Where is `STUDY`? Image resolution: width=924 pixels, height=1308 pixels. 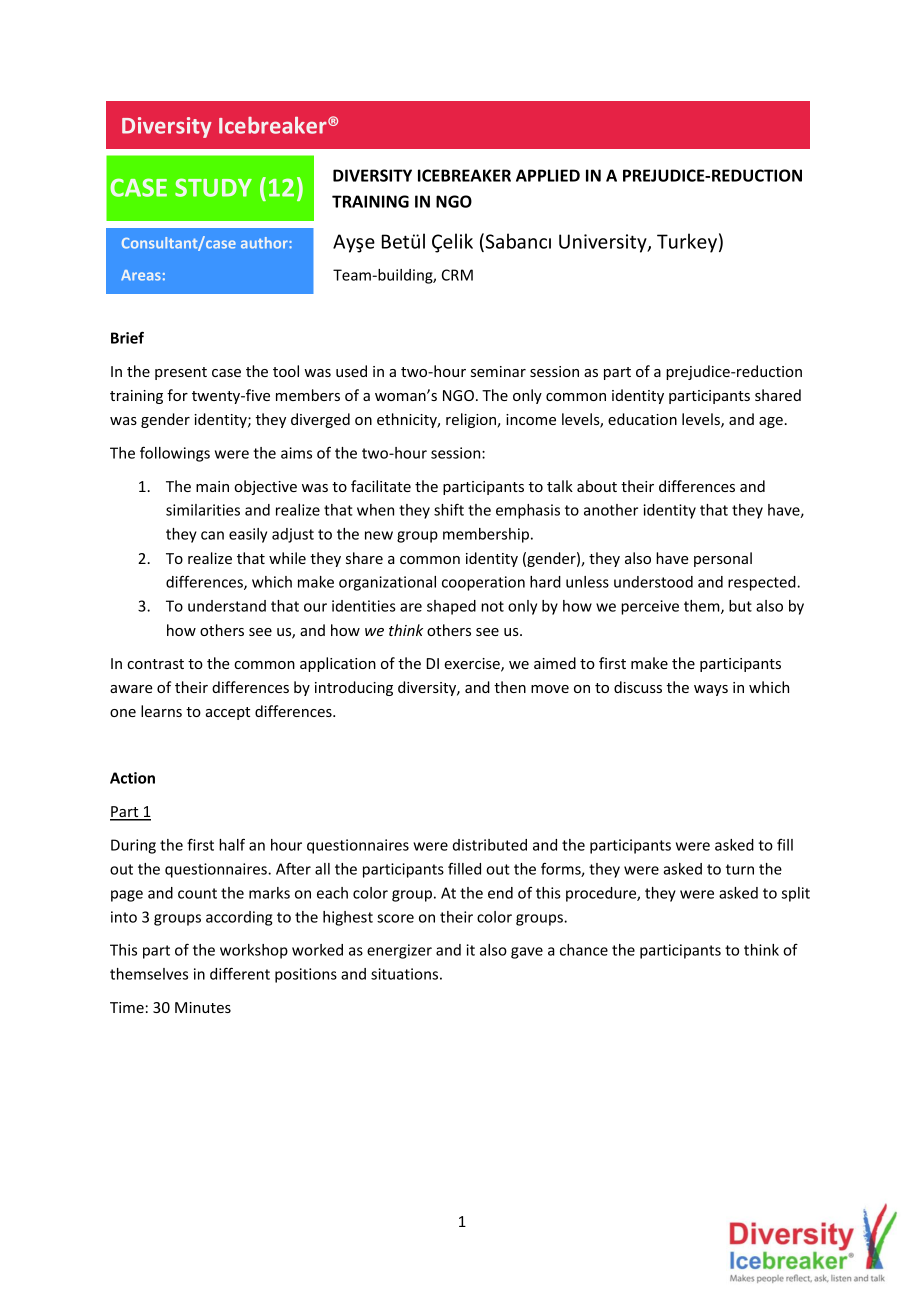 STUDY is located at coordinates (213, 187).
